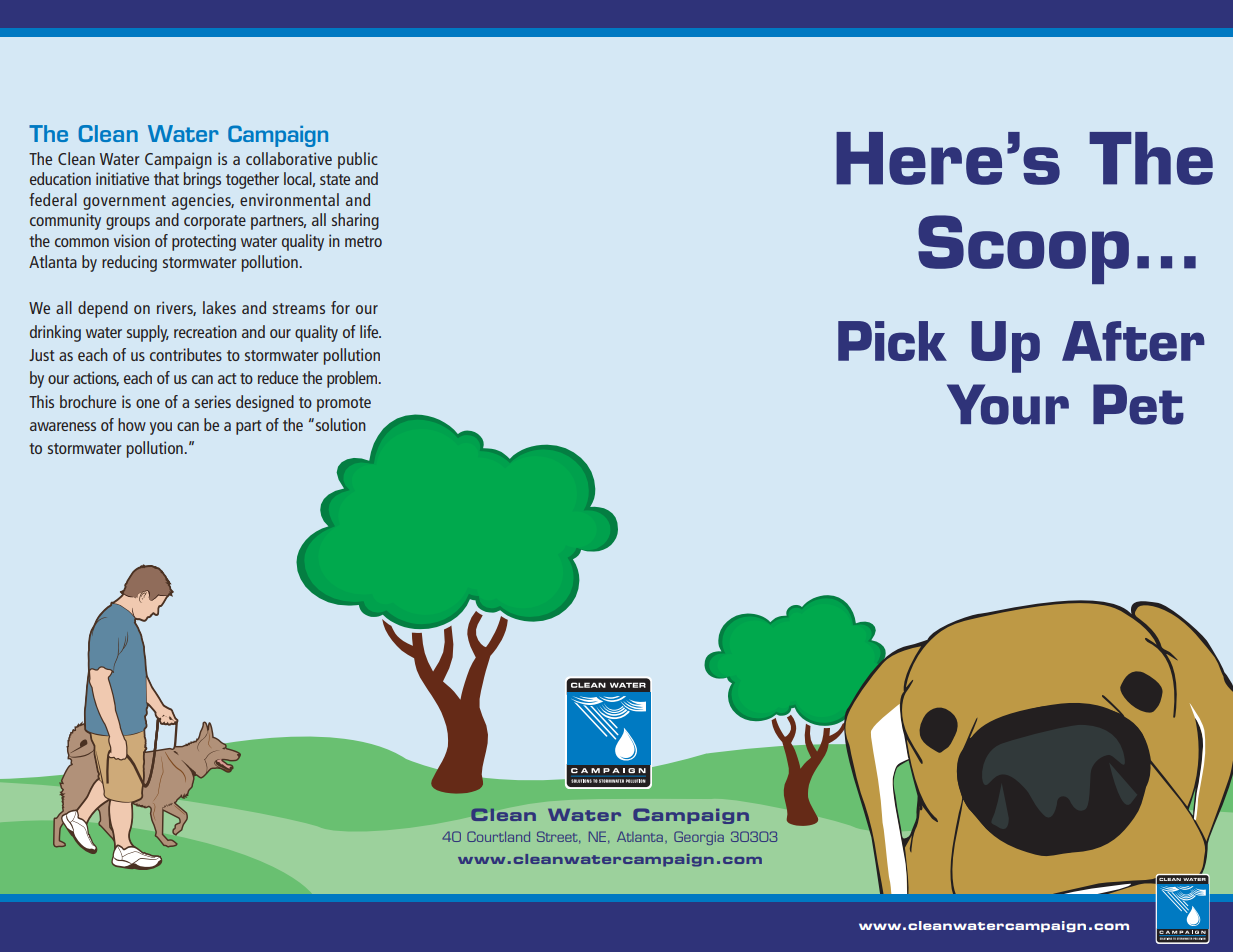 Image resolution: width=1233 pixels, height=952 pixels. Describe the element at coordinates (166, 178) in the document. I see `that` at that location.
